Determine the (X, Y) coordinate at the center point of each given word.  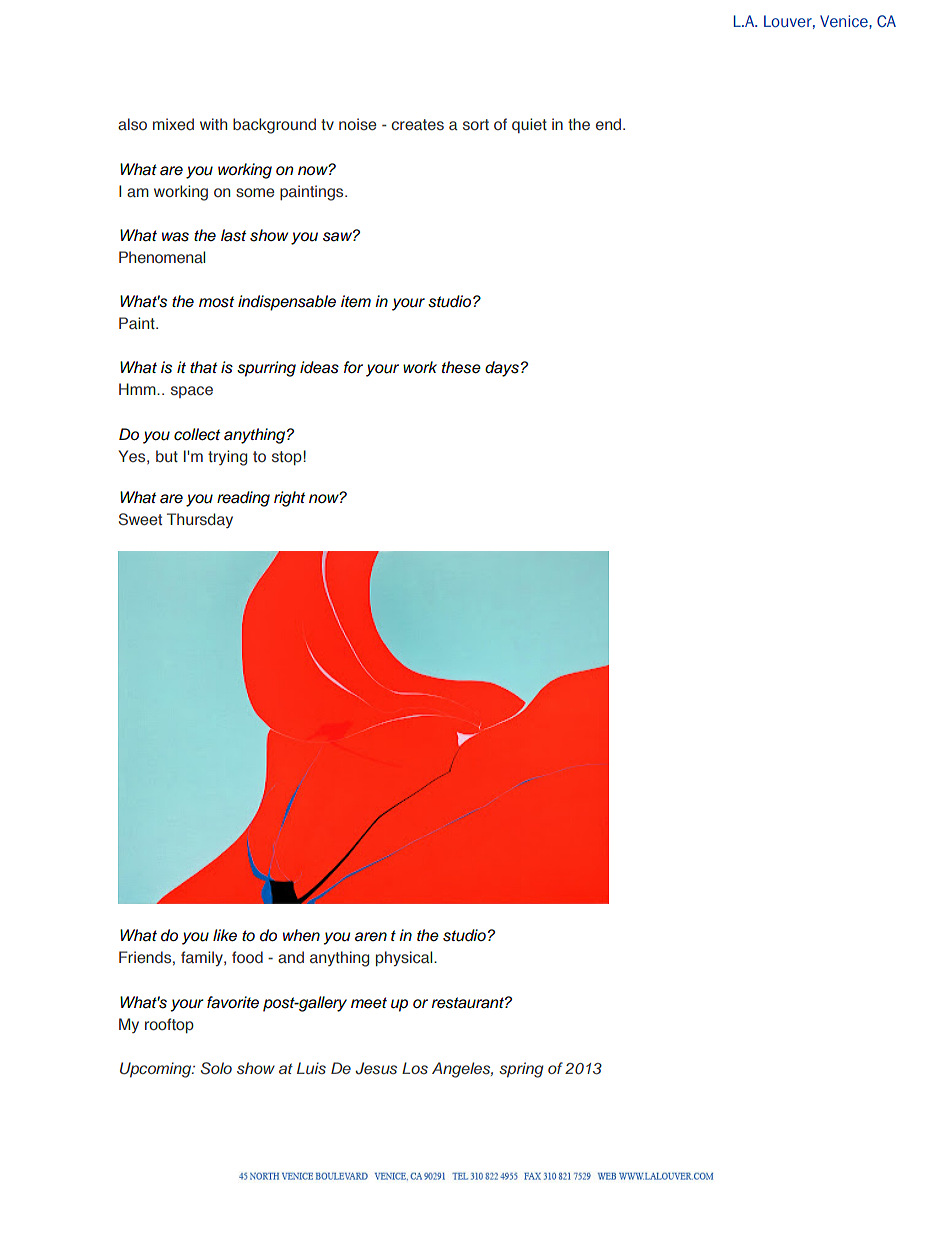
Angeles (462, 1070)
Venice (845, 21)
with (213, 124)
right (289, 499)
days (502, 369)
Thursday (200, 520)
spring (521, 1070)
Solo (216, 1068)
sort (476, 125)
